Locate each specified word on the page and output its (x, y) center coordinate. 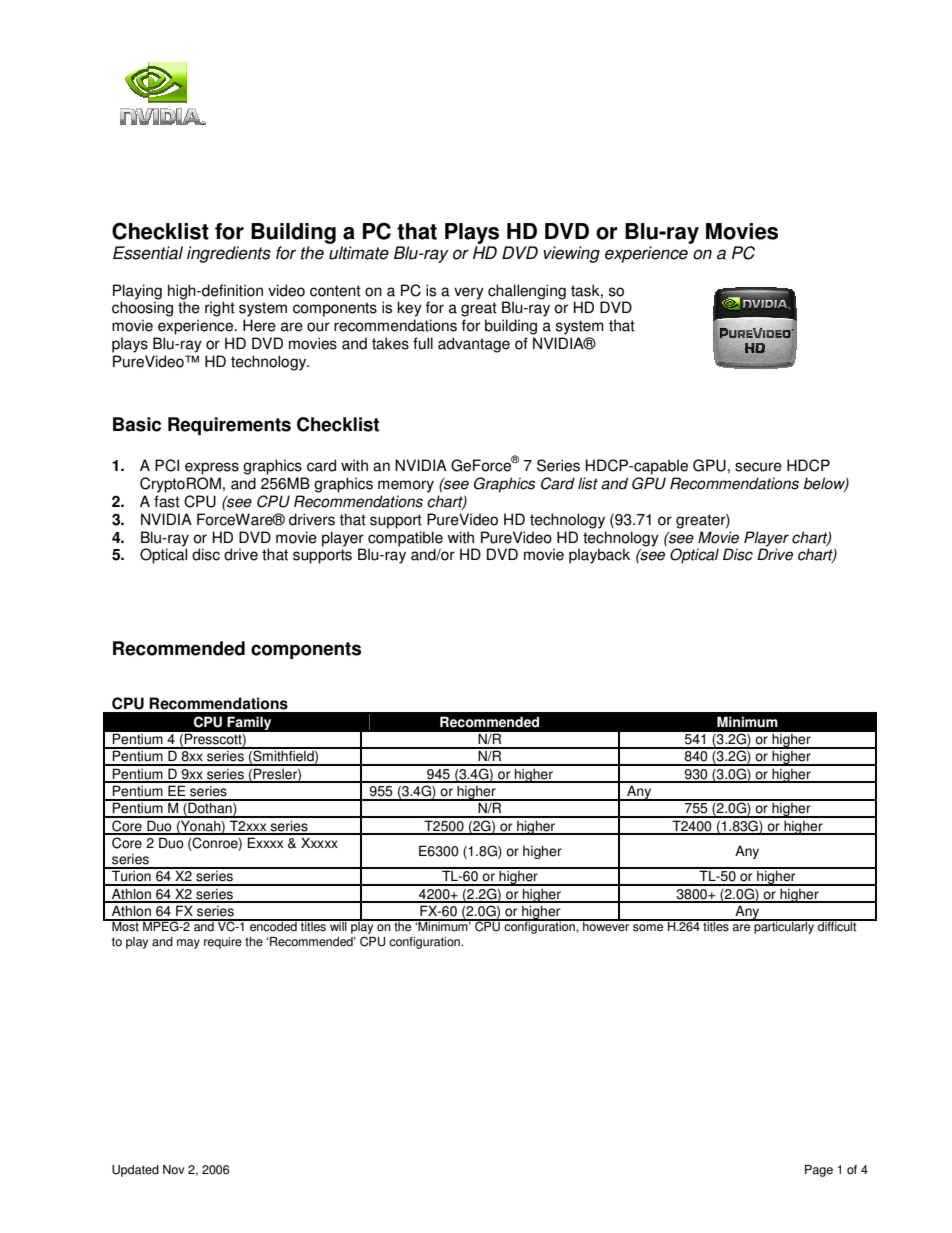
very (469, 293)
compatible (405, 539)
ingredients (229, 254)
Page (819, 1171)
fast (167, 501)
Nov (174, 1170)
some (648, 928)
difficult (837, 926)
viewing (571, 254)
